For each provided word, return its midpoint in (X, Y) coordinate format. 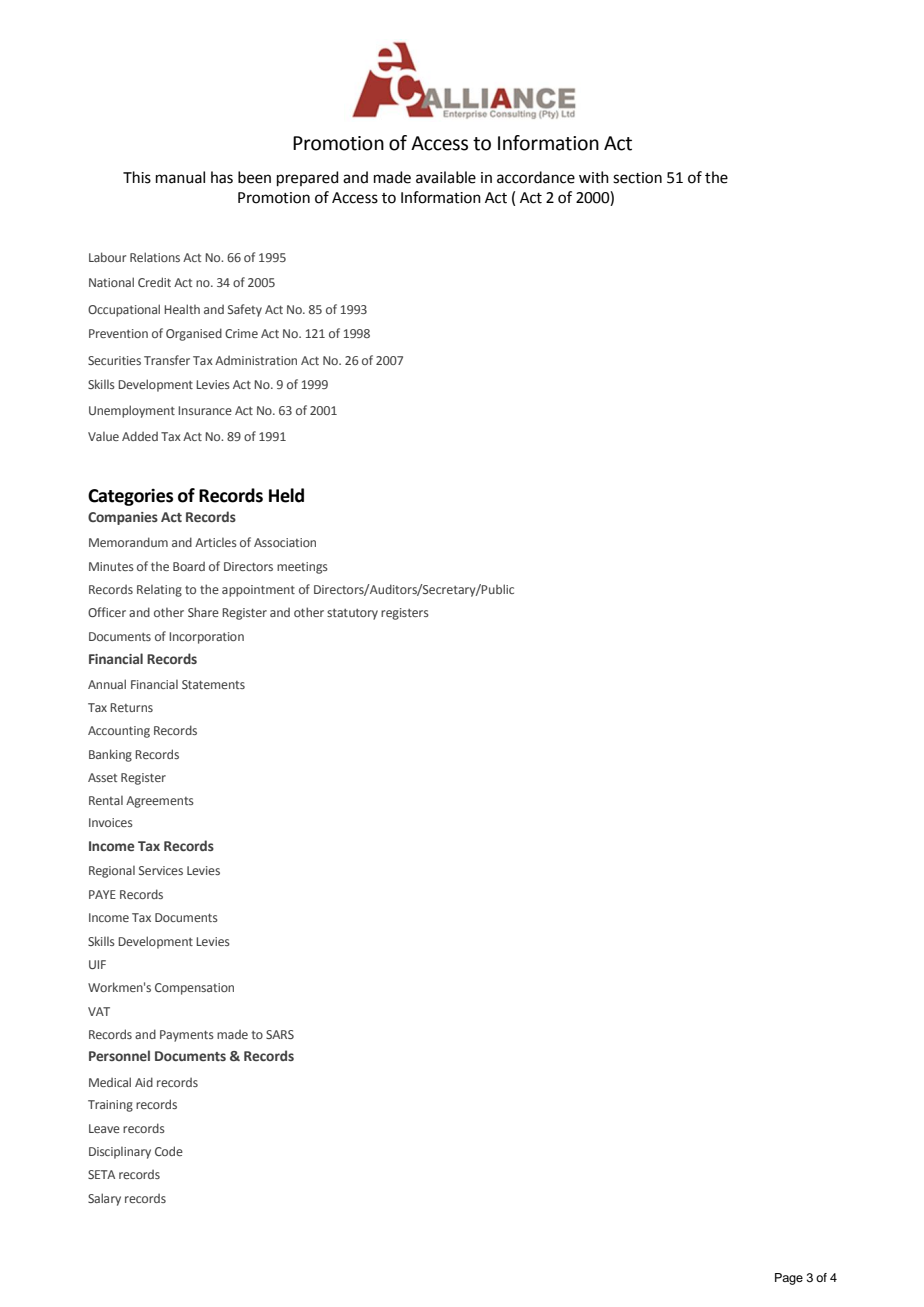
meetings (302, 568)
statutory (352, 614)
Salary (104, 1199)
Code (169, 1151)
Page (789, 1279)
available (446, 177)
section (637, 178)
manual (180, 177)
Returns (131, 707)
